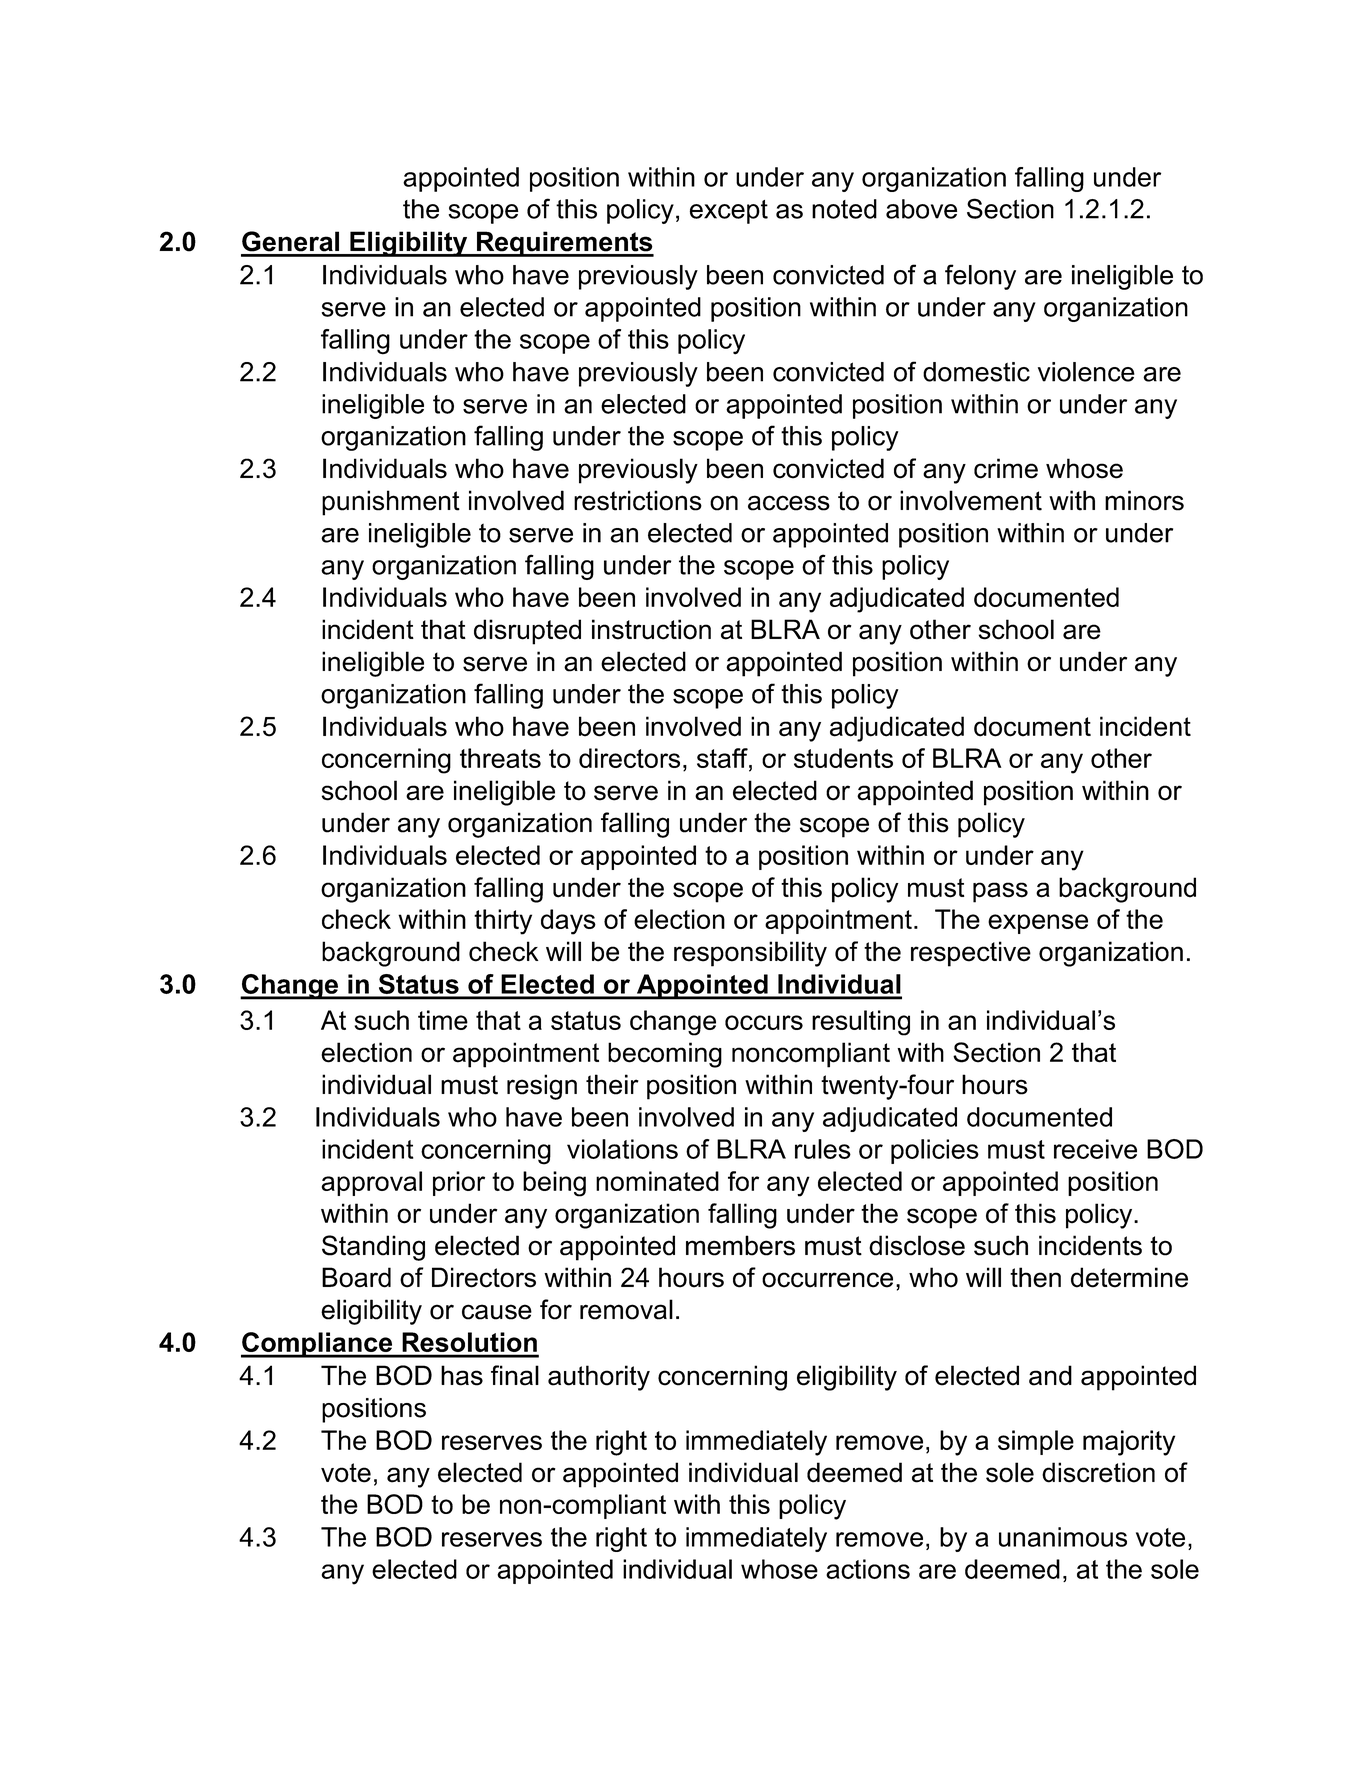 This image has width=1366, height=1768. What do you see at coordinates (651, 629) in the image?
I see `instruction` at bounding box center [651, 629].
